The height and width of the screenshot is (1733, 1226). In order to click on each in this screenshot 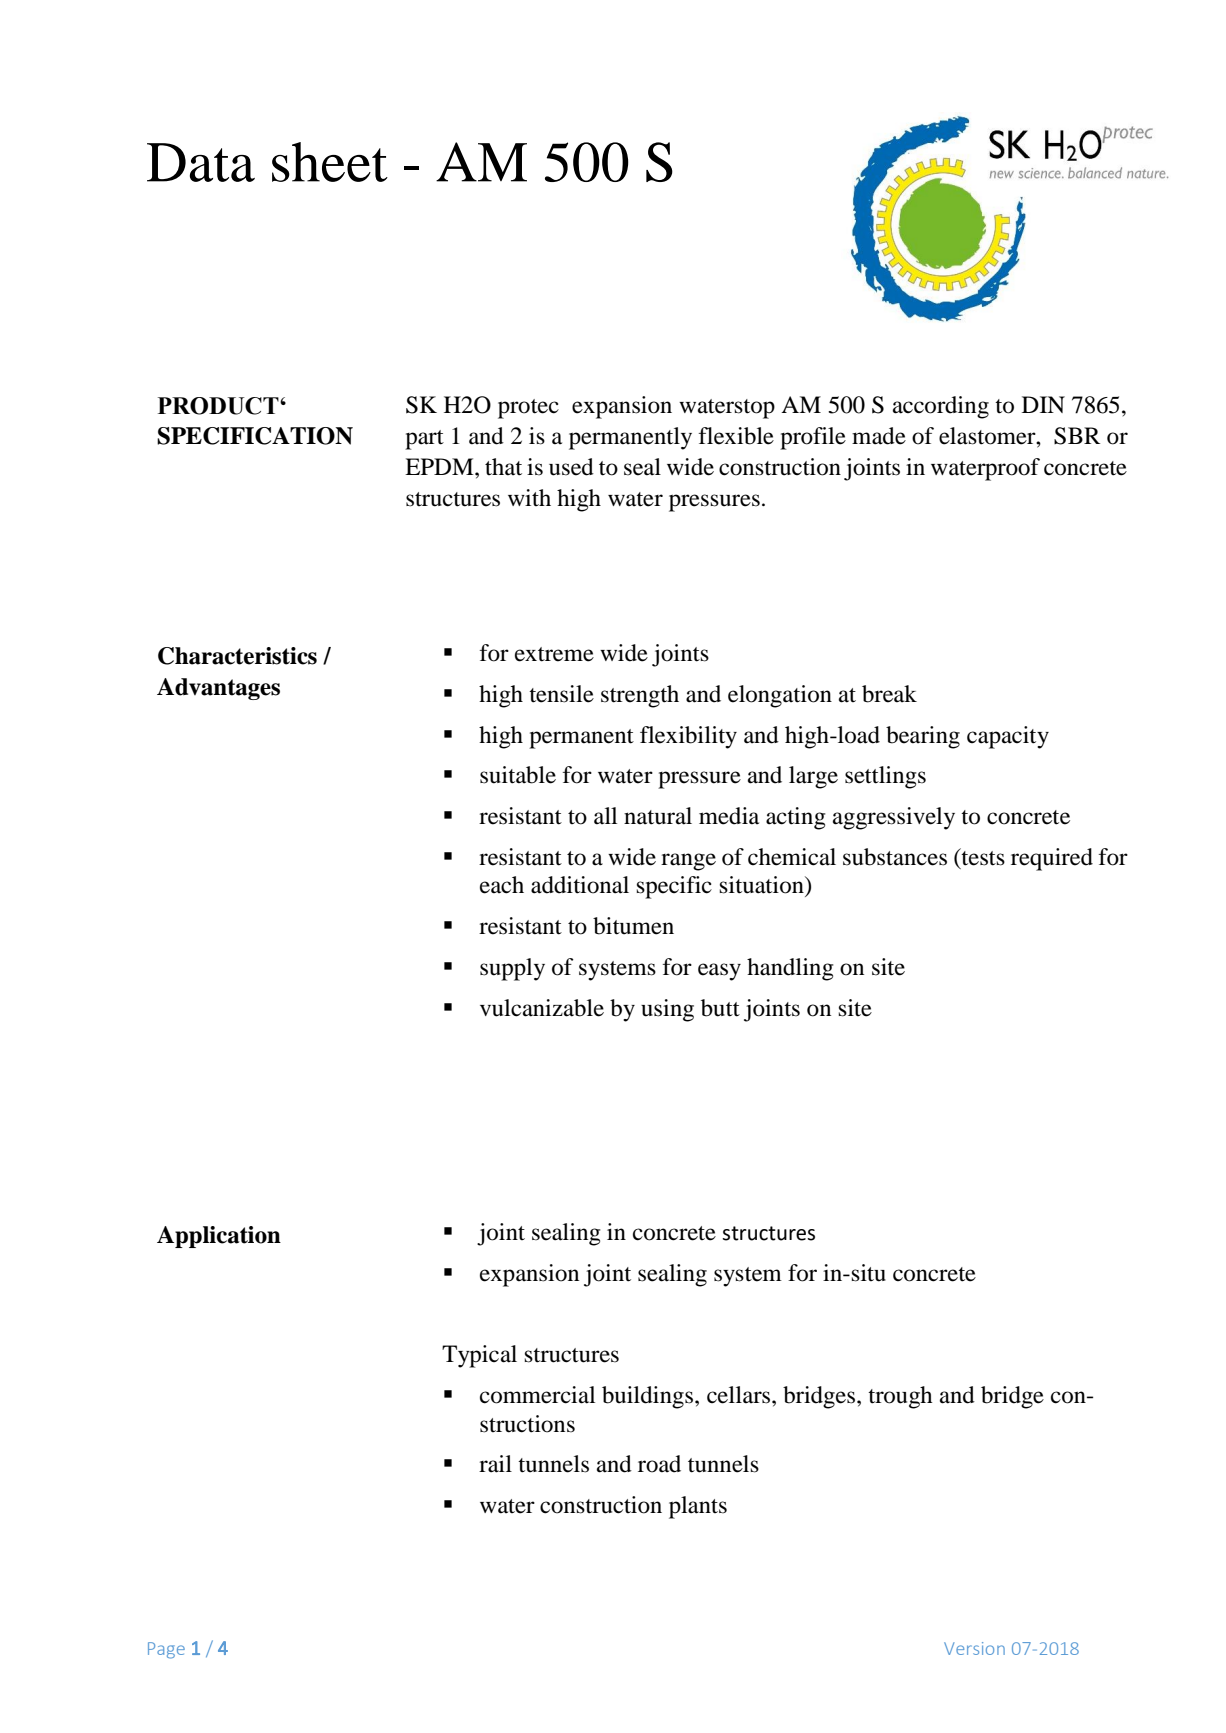, I will do `click(502, 885)`.
